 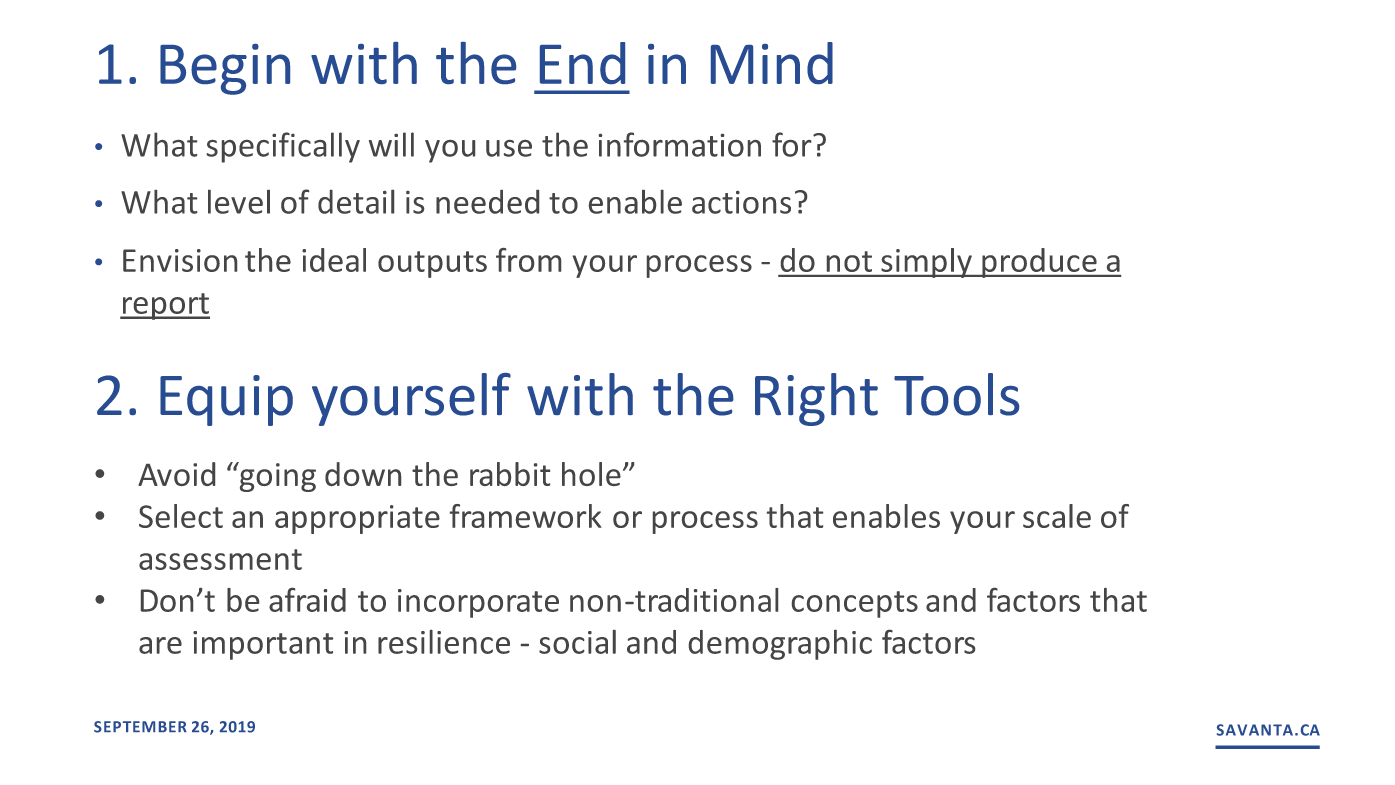 I want to click on Right, so click(x=816, y=399).
